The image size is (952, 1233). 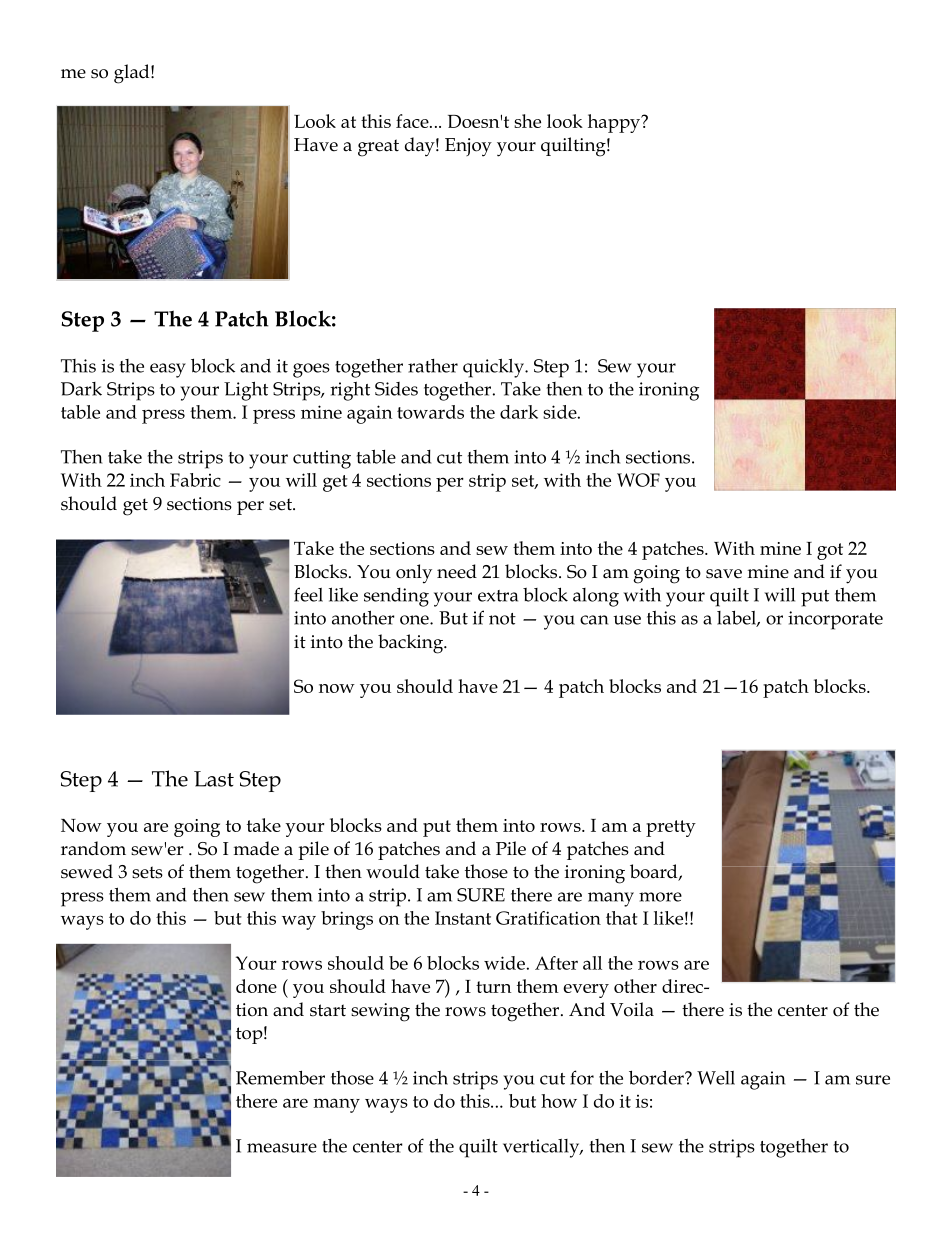 I want to click on happy, so click(x=615, y=123).
